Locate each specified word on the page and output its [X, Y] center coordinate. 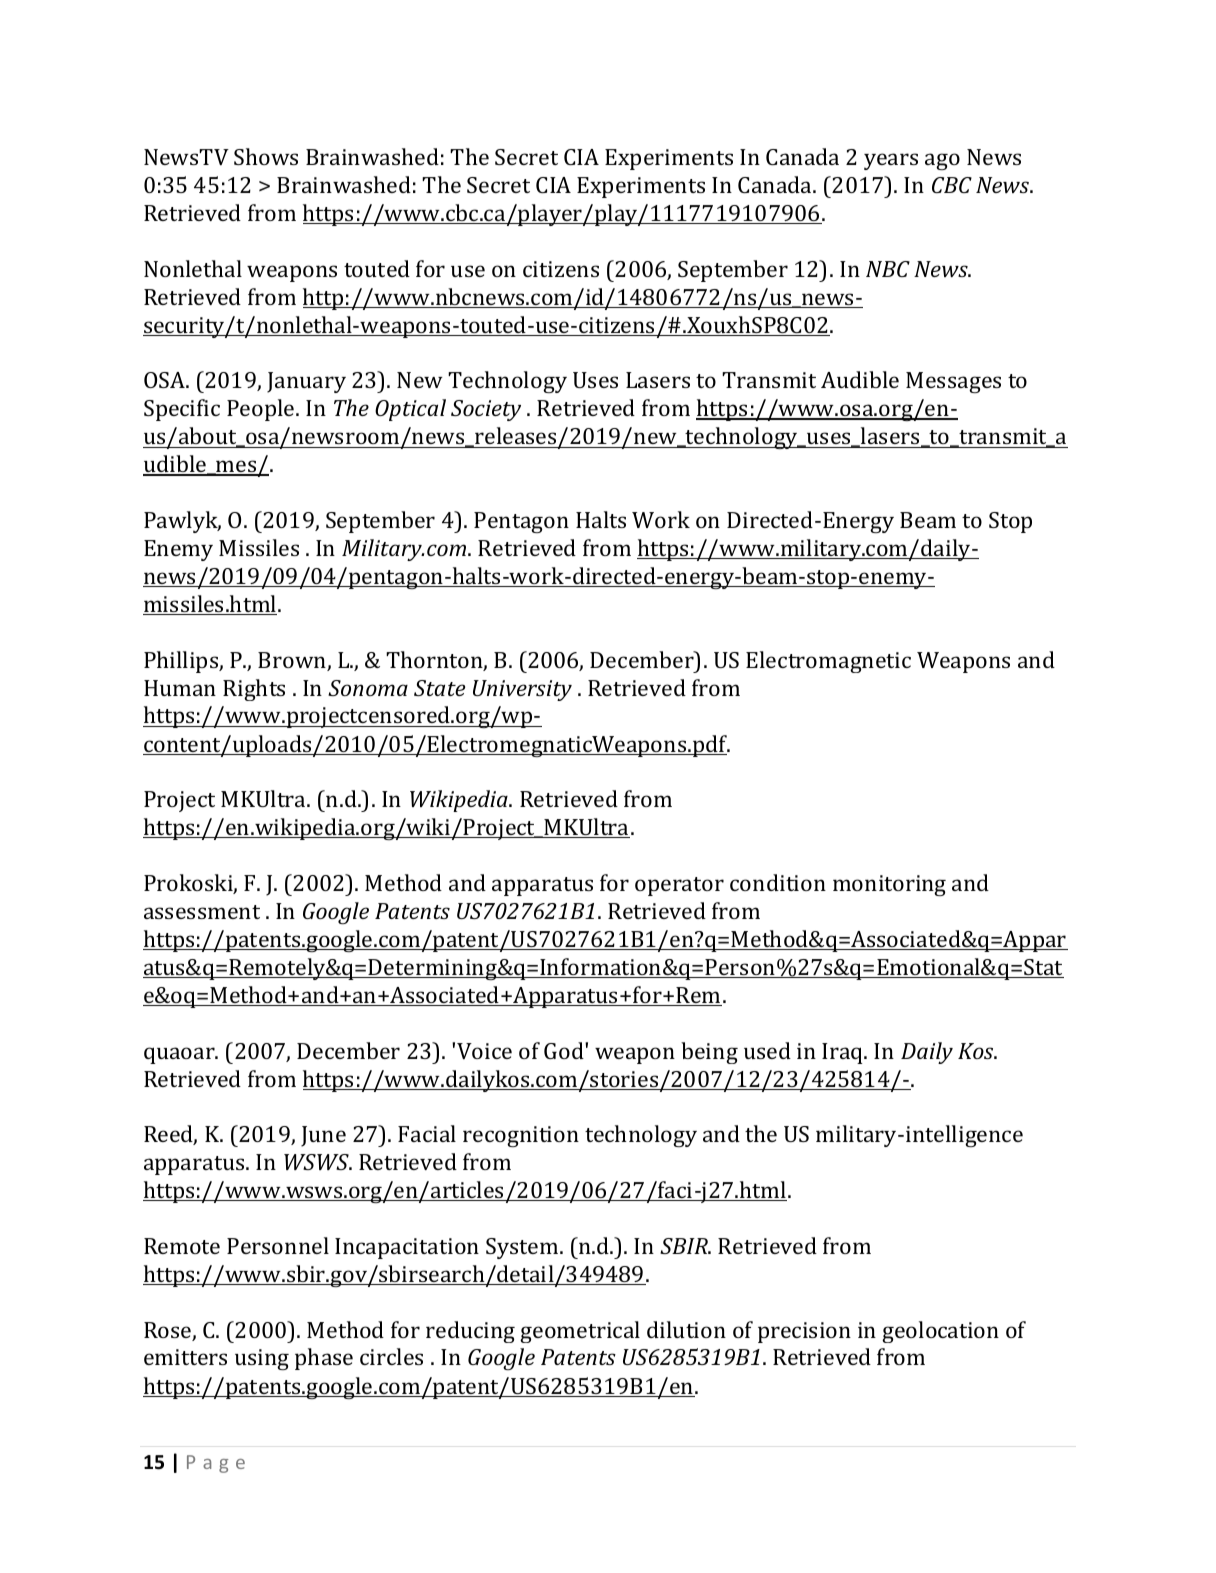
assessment [202, 912]
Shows [266, 156]
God [565, 1050]
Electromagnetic [828, 662]
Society [486, 410]
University [522, 690]
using [262, 1359]
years [891, 161]
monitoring [889, 885]
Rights [254, 690]
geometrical [580, 1332]
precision [804, 1332]
